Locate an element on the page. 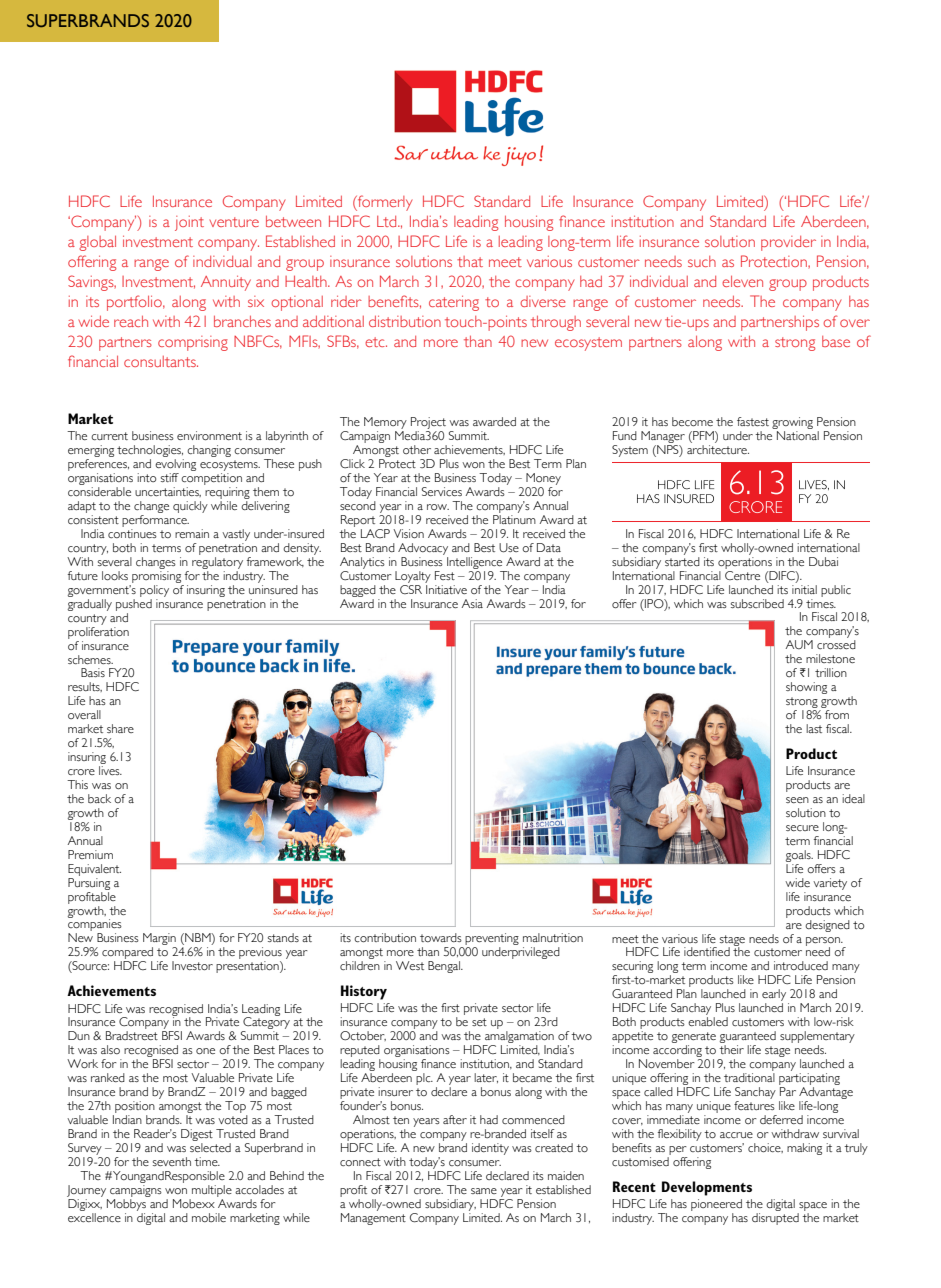 This image has height=1288, width=941. Centre is located at coordinates (742, 574).
